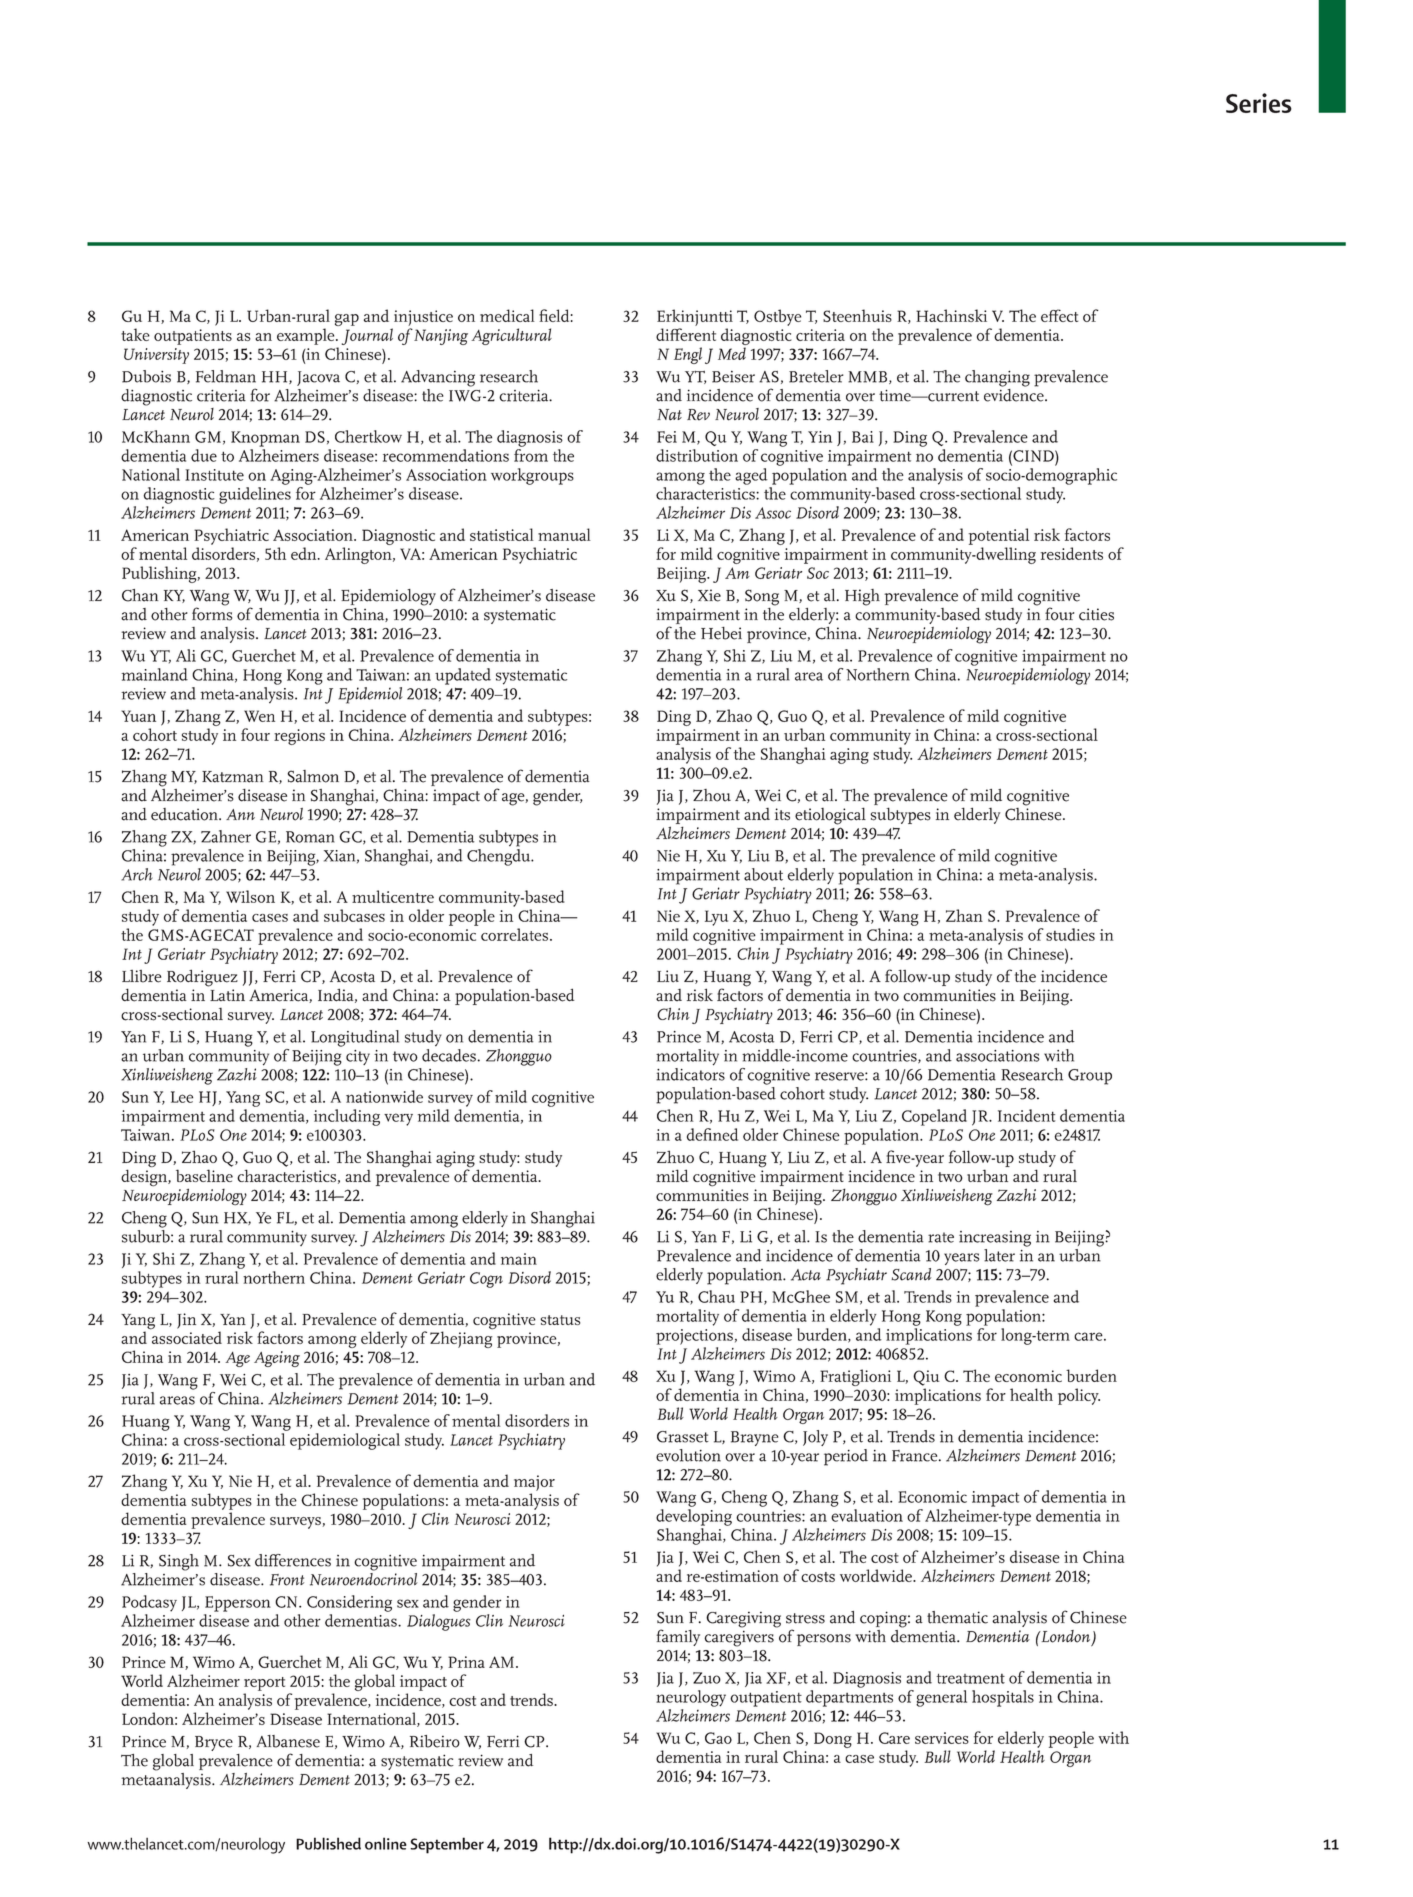 Image resolution: width=1413 pixels, height=1897 pixels. I want to click on hospitals, so click(1003, 1698).
